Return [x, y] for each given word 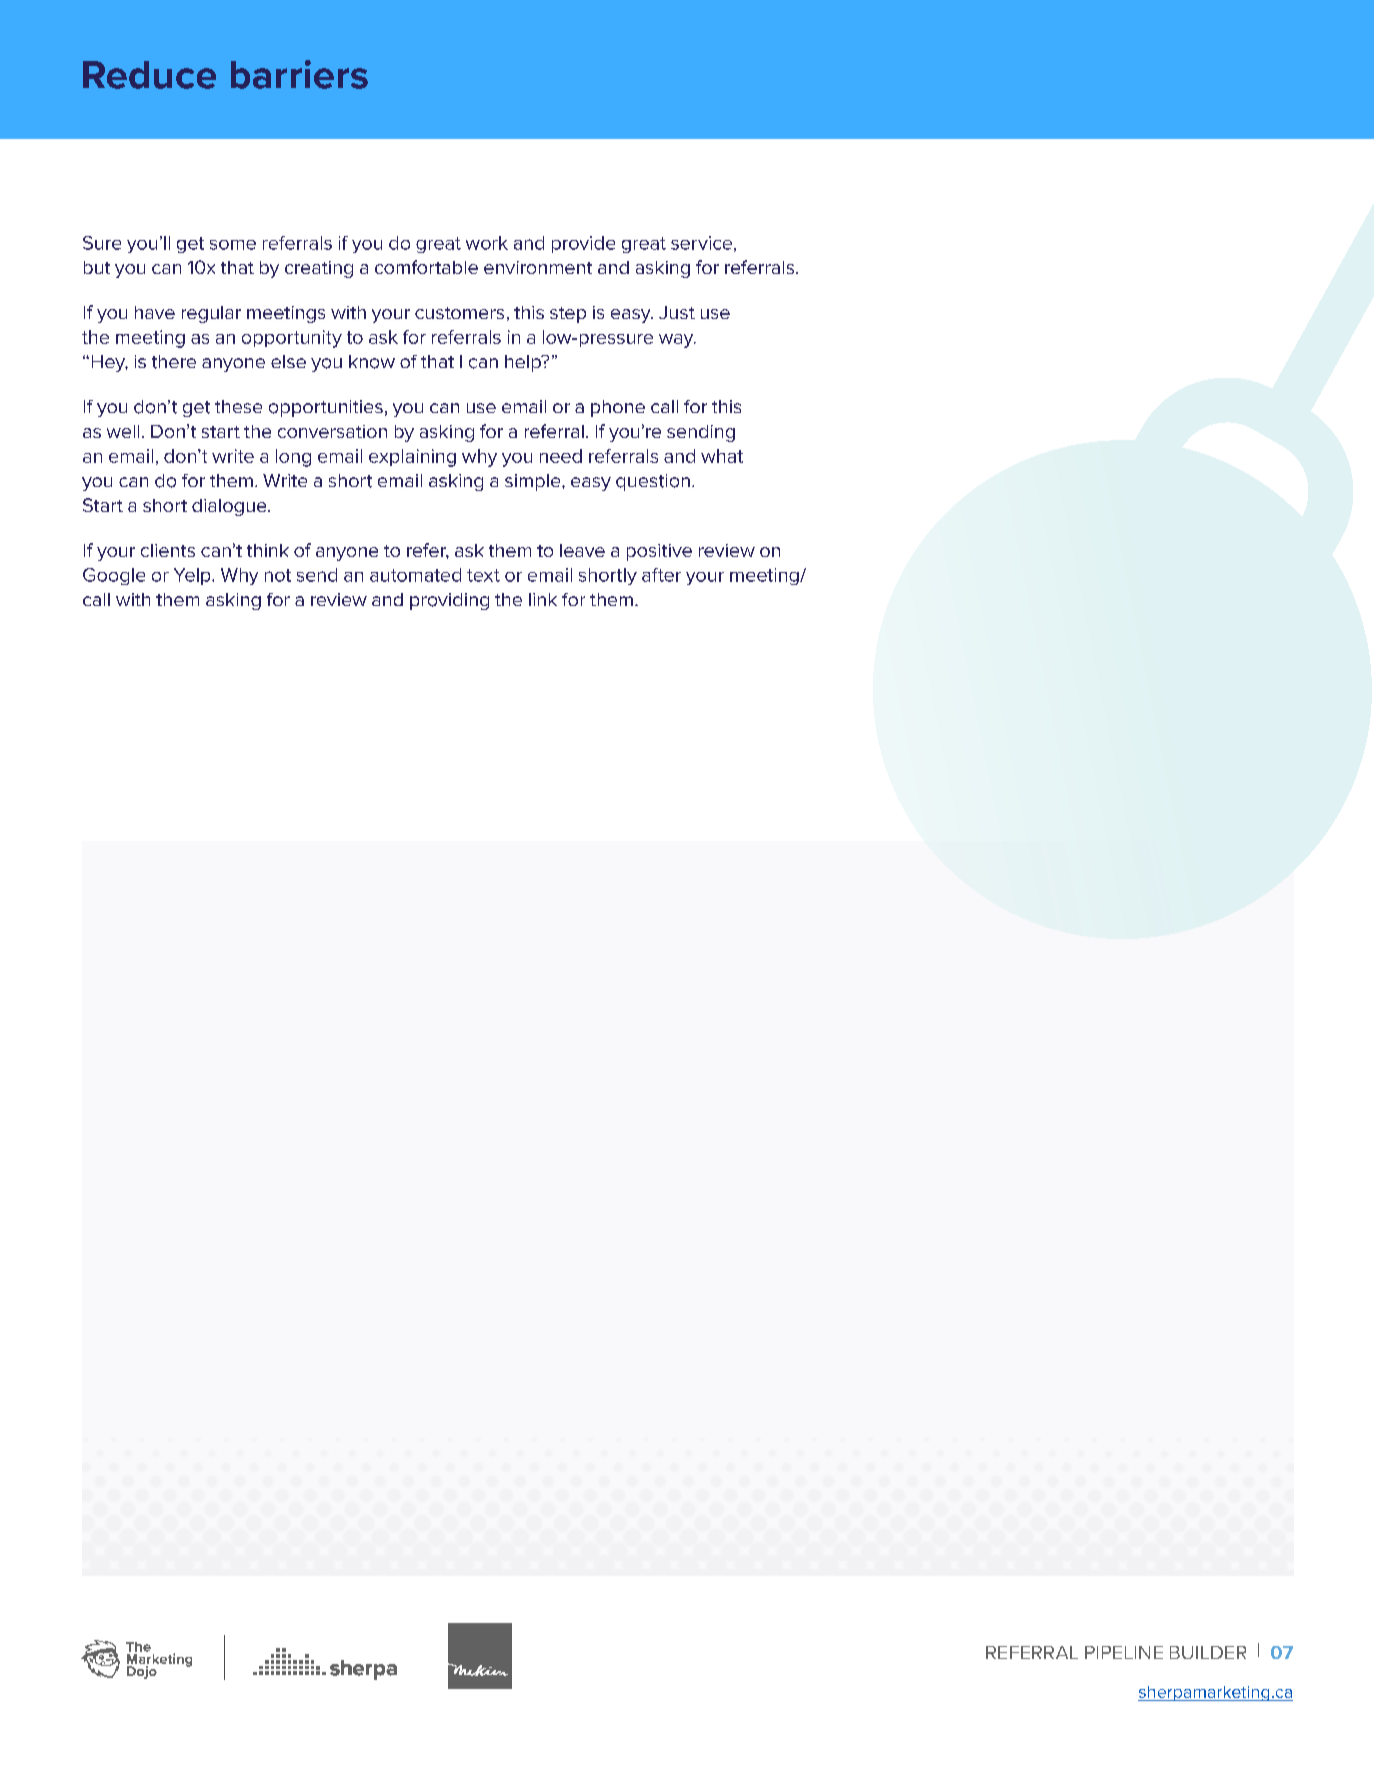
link [543, 599]
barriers [299, 74]
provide [583, 244]
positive [659, 552]
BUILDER [1208, 1652]
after [661, 575]
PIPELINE [1124, 1652]
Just [677, 312]
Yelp [193, 576]
